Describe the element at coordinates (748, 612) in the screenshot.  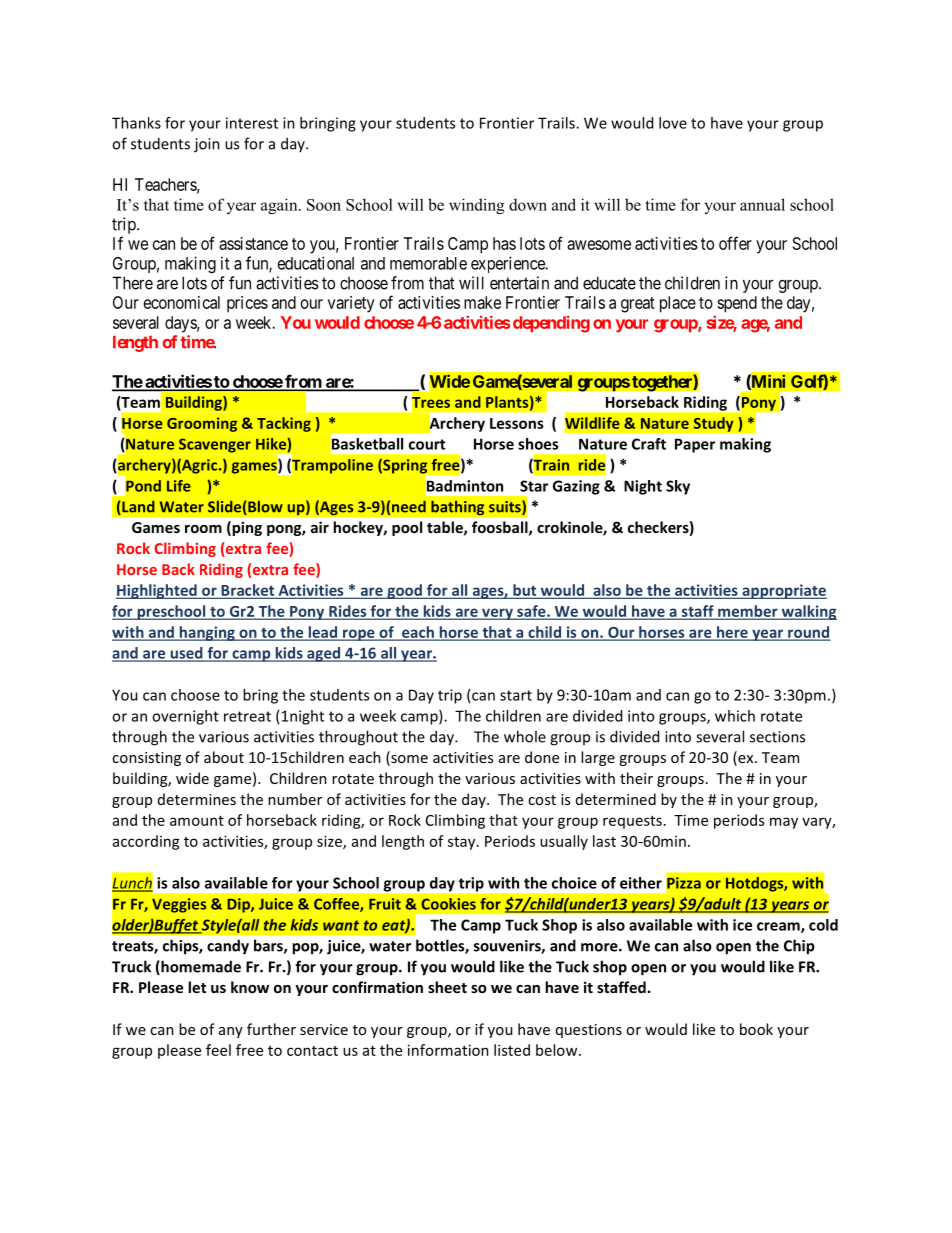
I see `member` at that location.
